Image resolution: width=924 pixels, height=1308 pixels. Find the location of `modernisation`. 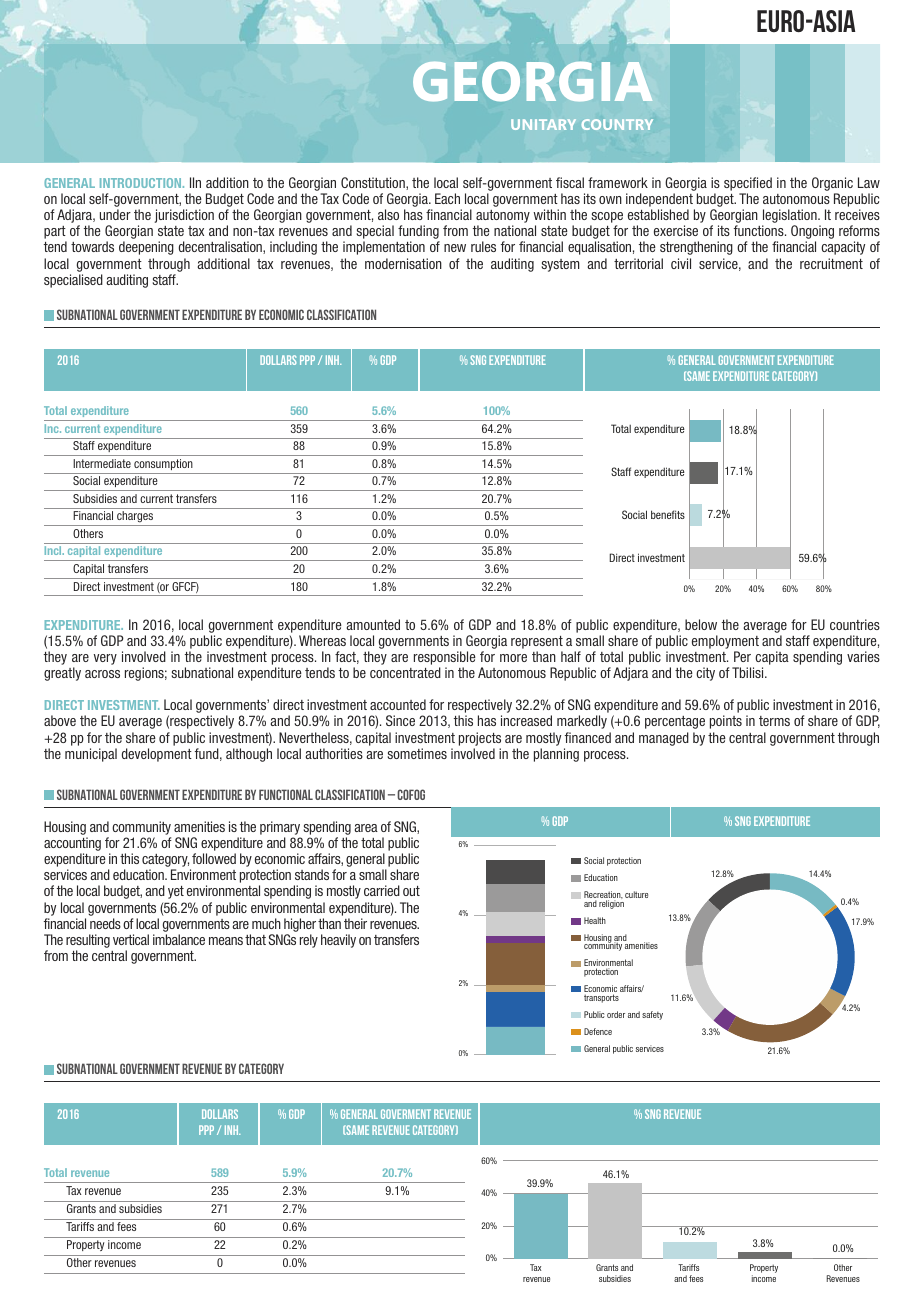

modernisation is located at coordinates (403, 263).
